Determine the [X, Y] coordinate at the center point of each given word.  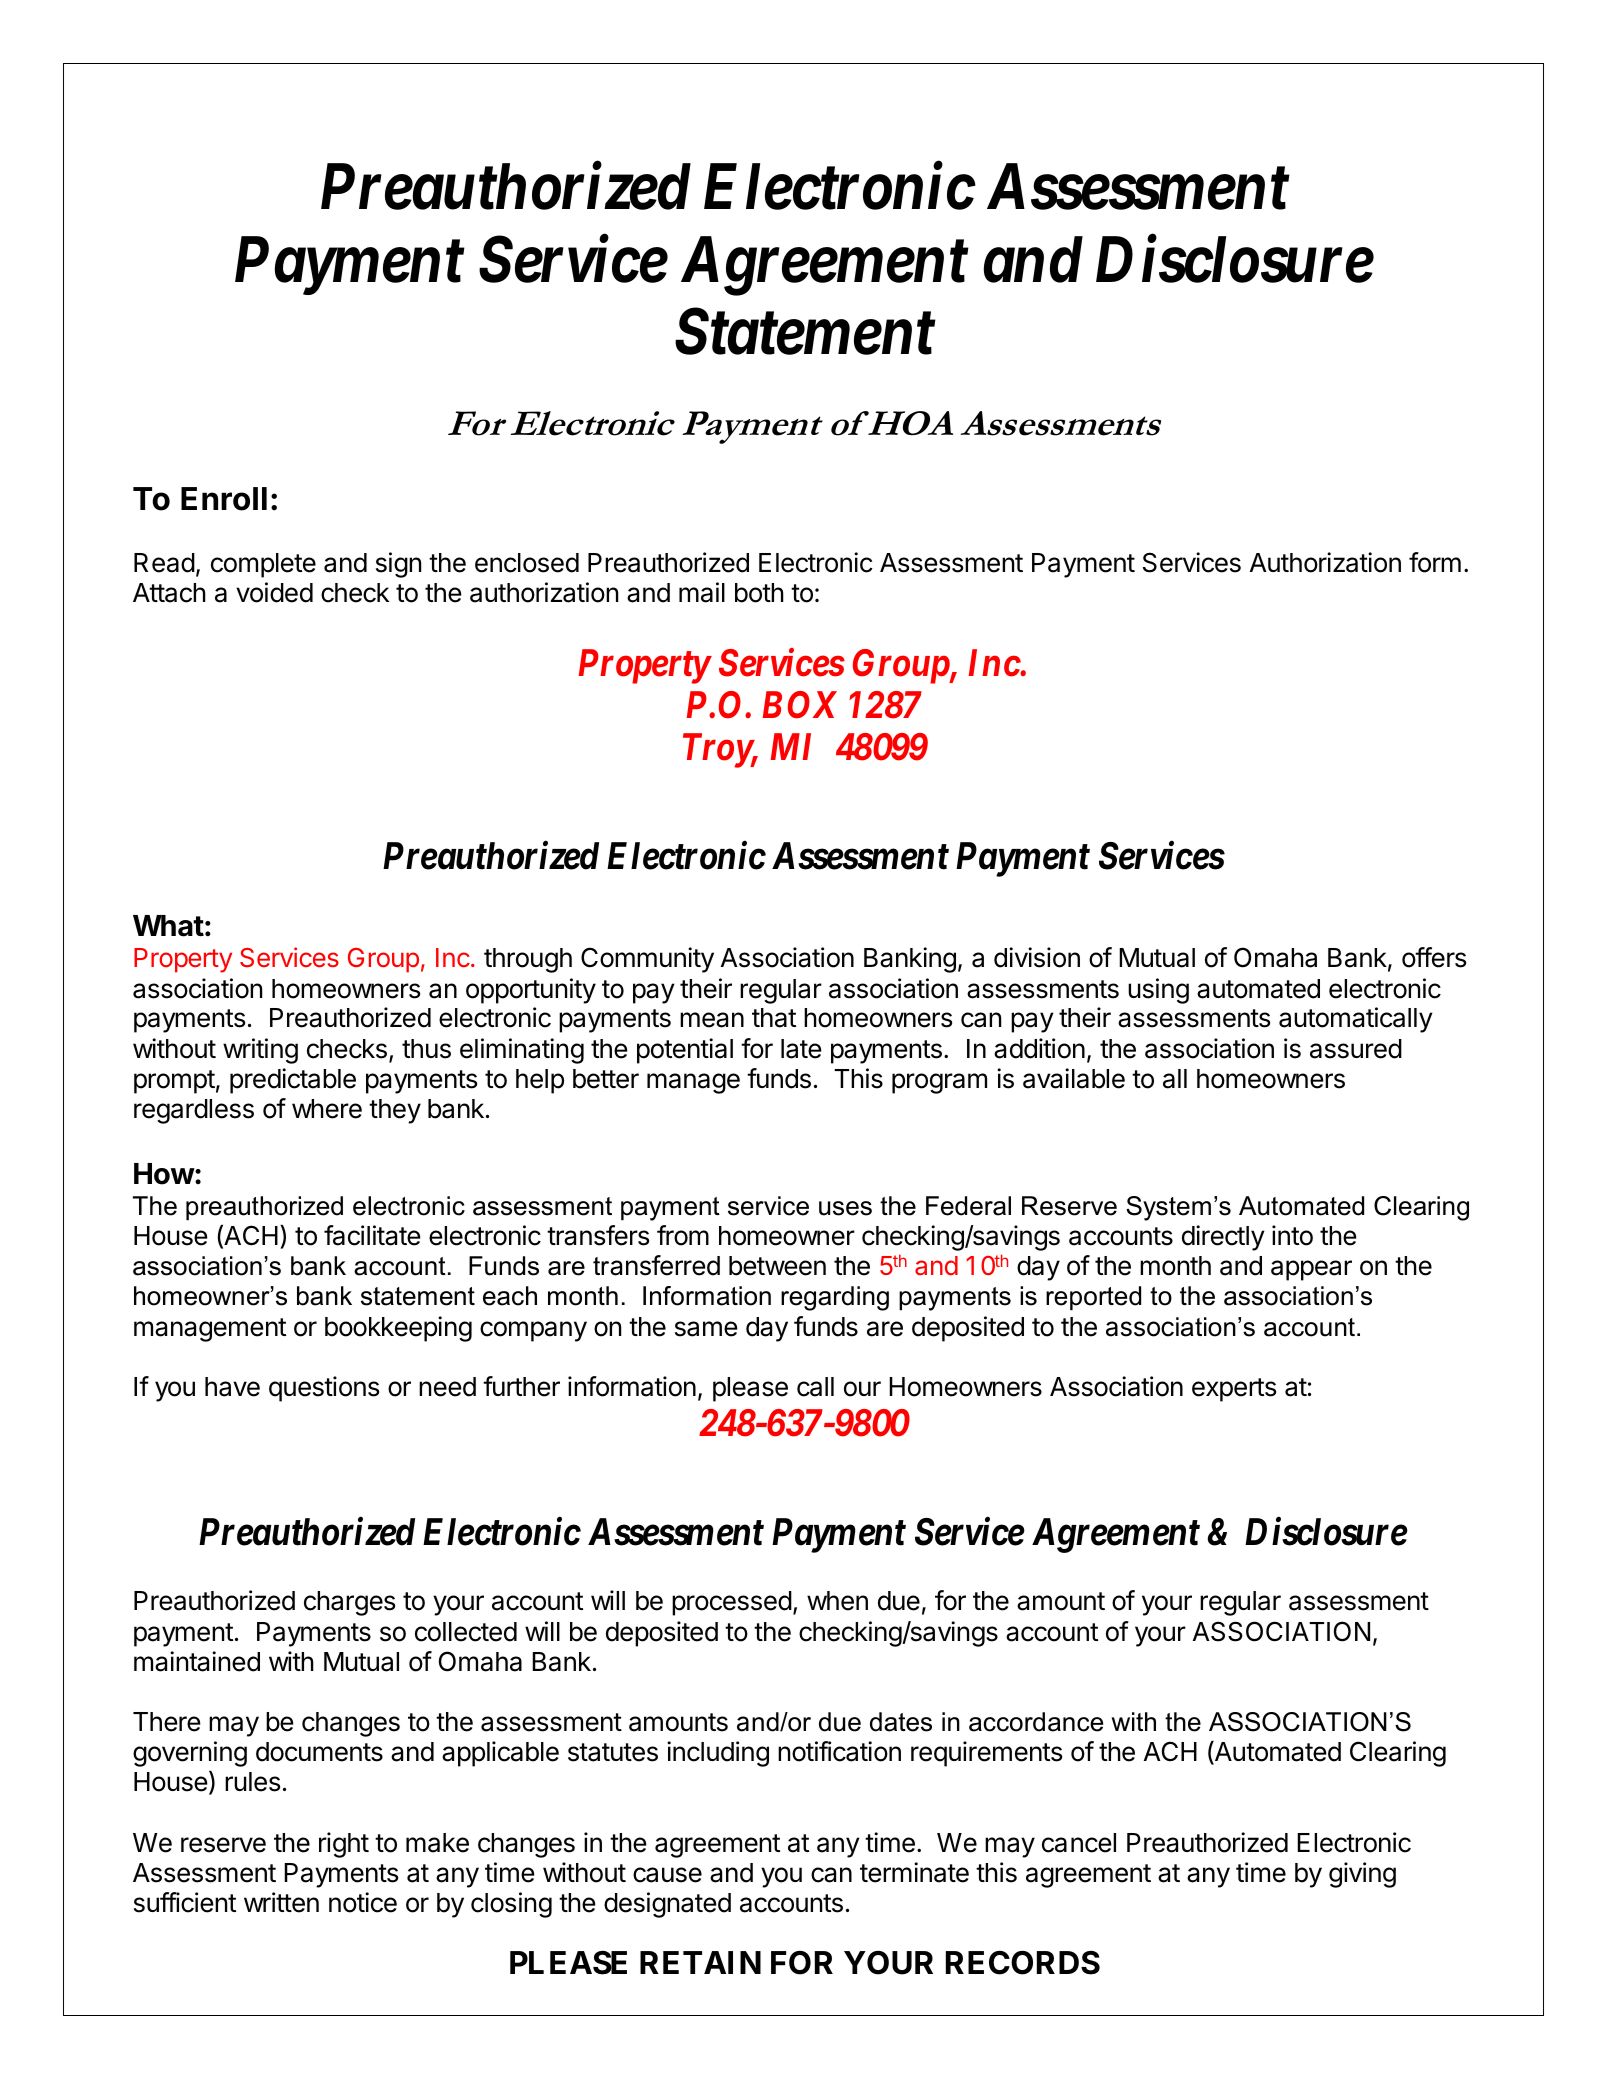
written [281, 1902]
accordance [1036, 1722]
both [759, 593]
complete [263, 565]
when [837, 1601]
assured [1356, 1049]
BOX [800, 705]
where [327, 1109]
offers [1434, 957]
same [706, 1329]
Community [647, 960]
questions [324, 1389]
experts [1234, 1390]
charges [349, 1603]
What [168, 926]
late [801, 1049]
